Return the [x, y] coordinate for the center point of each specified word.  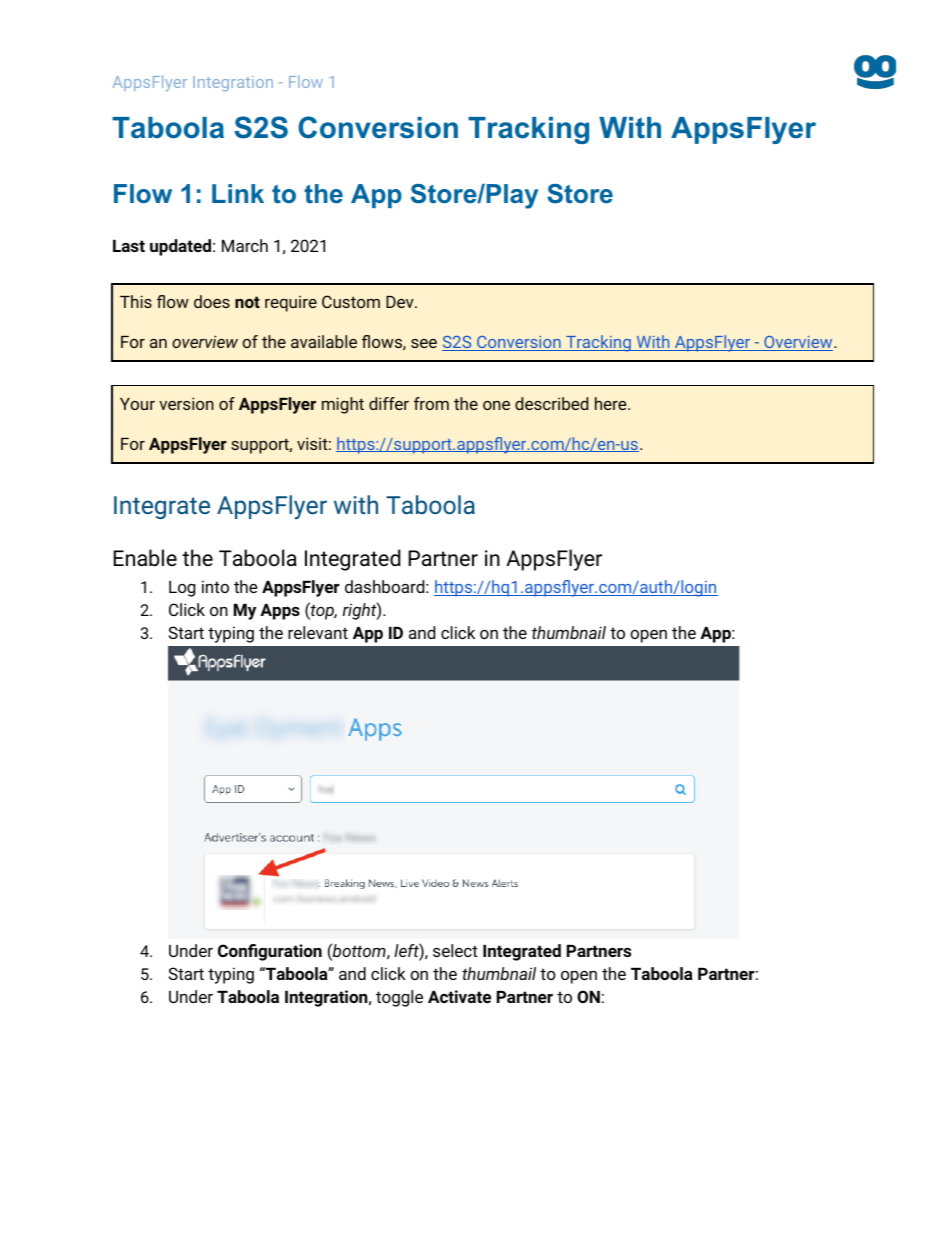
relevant [318, 632]
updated [180, 247]
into [215, 586]
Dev [401, 302]
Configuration [270, 952]
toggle [399, 998]
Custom [351, 301]
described [551, 403]
